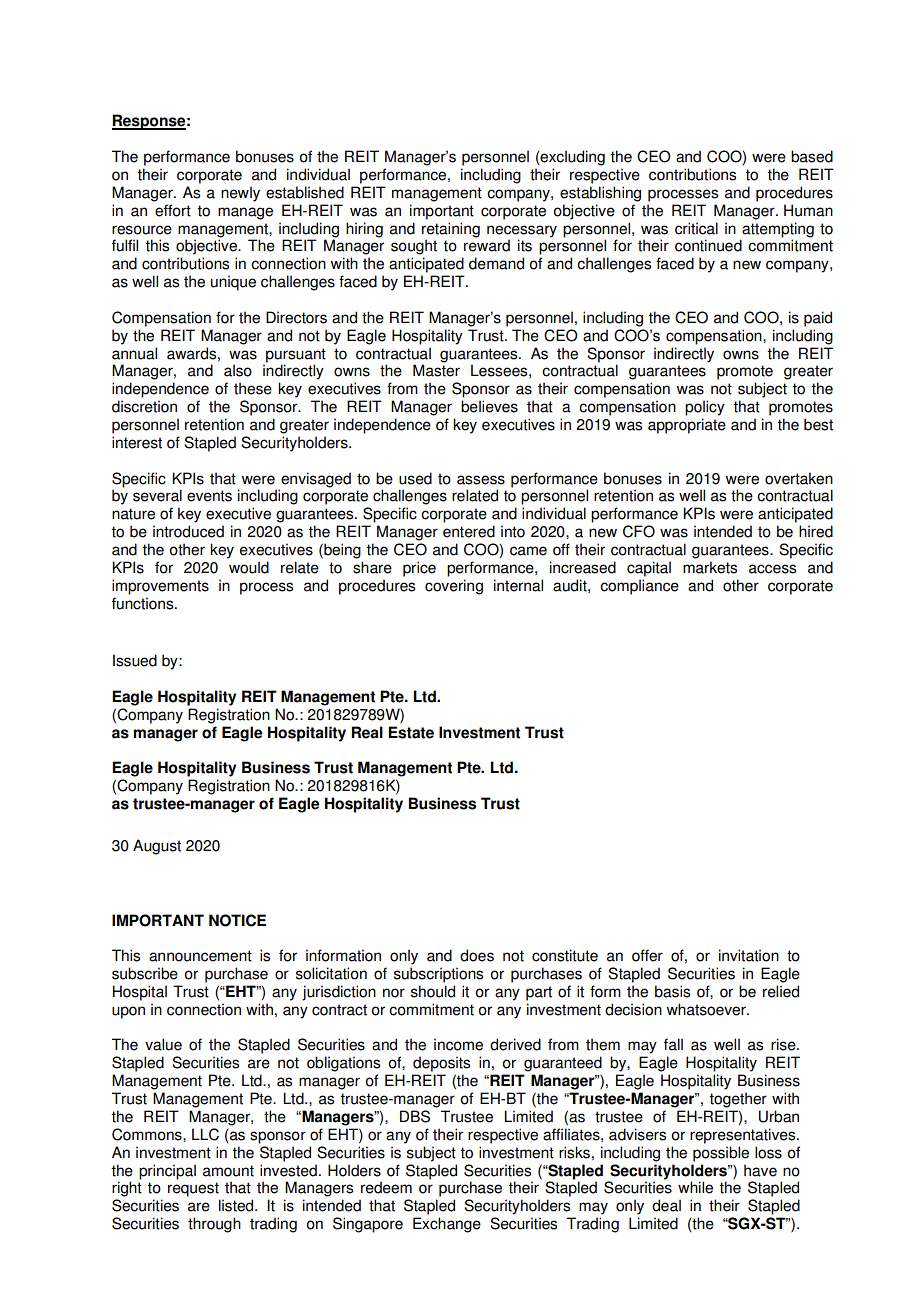 This screenshot has width=924, height=1308. I want to click on newly, so click(240, 194).
